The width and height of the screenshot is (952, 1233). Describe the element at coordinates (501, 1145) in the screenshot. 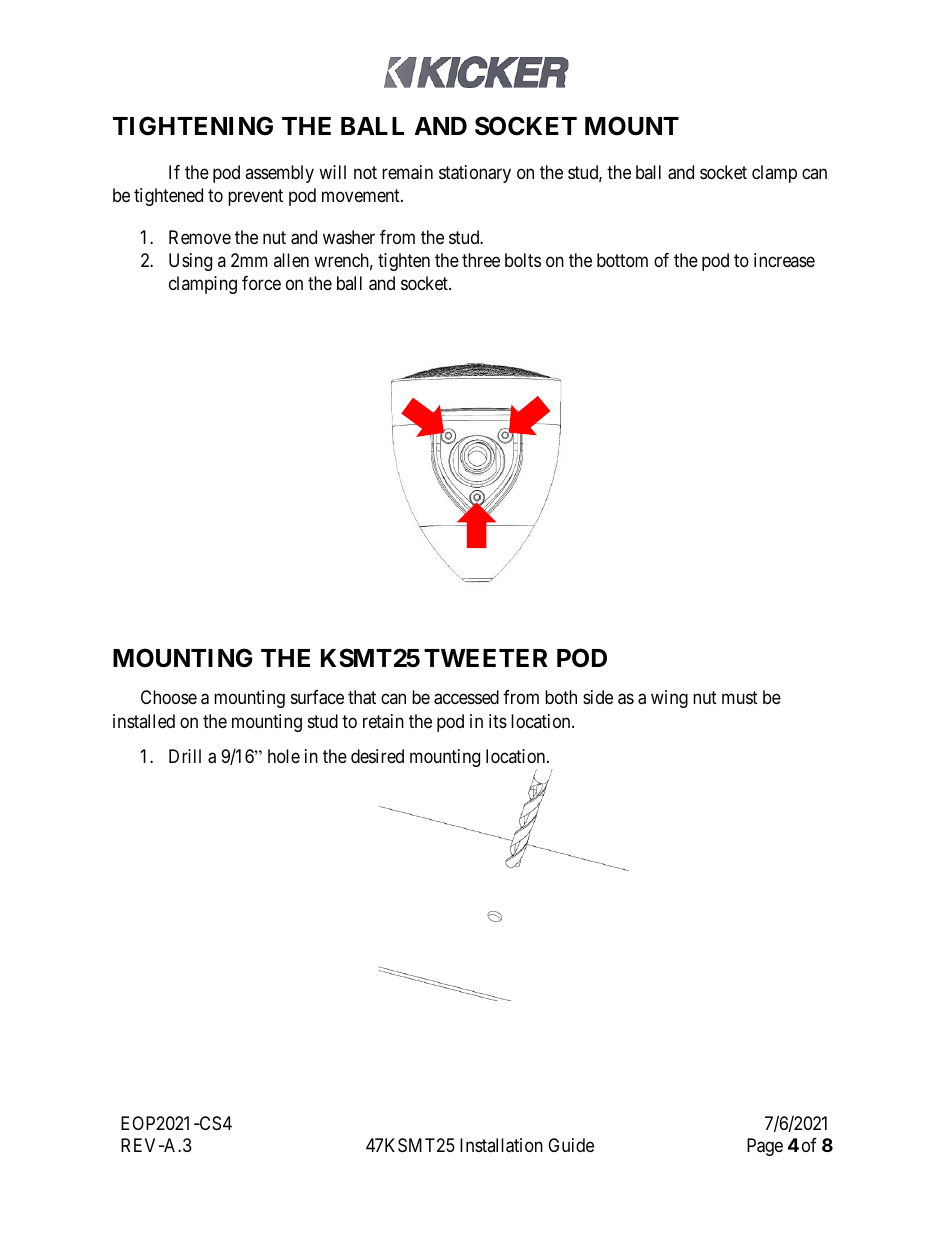

I see `Installation` at that location.
